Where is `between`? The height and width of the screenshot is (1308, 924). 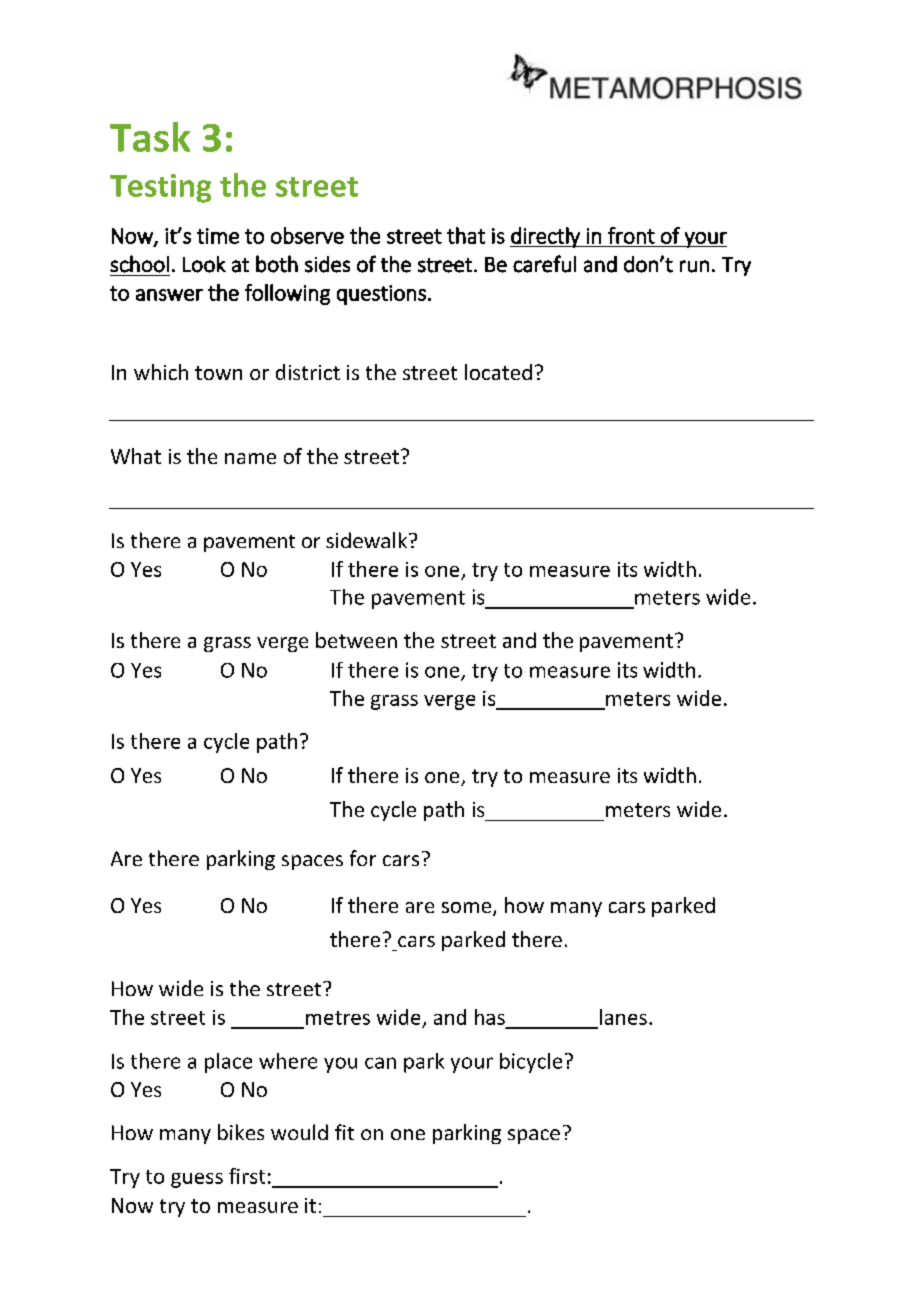 between is located at coordinates (356, 640).
